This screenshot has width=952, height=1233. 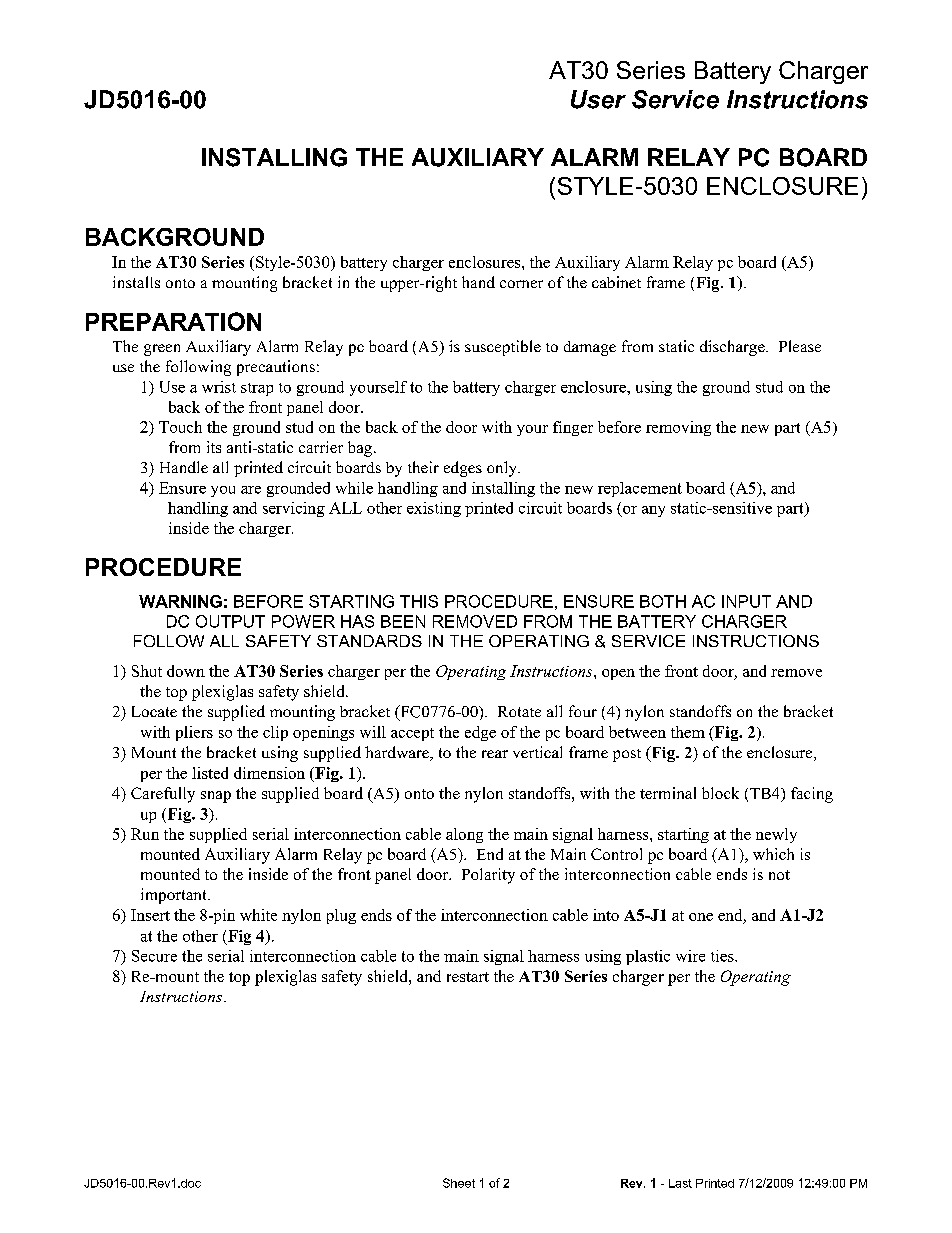 What do you see at coordinates (746, 601) in the screenshot?
I see `INPUT` at bounding box center [746, 601].
